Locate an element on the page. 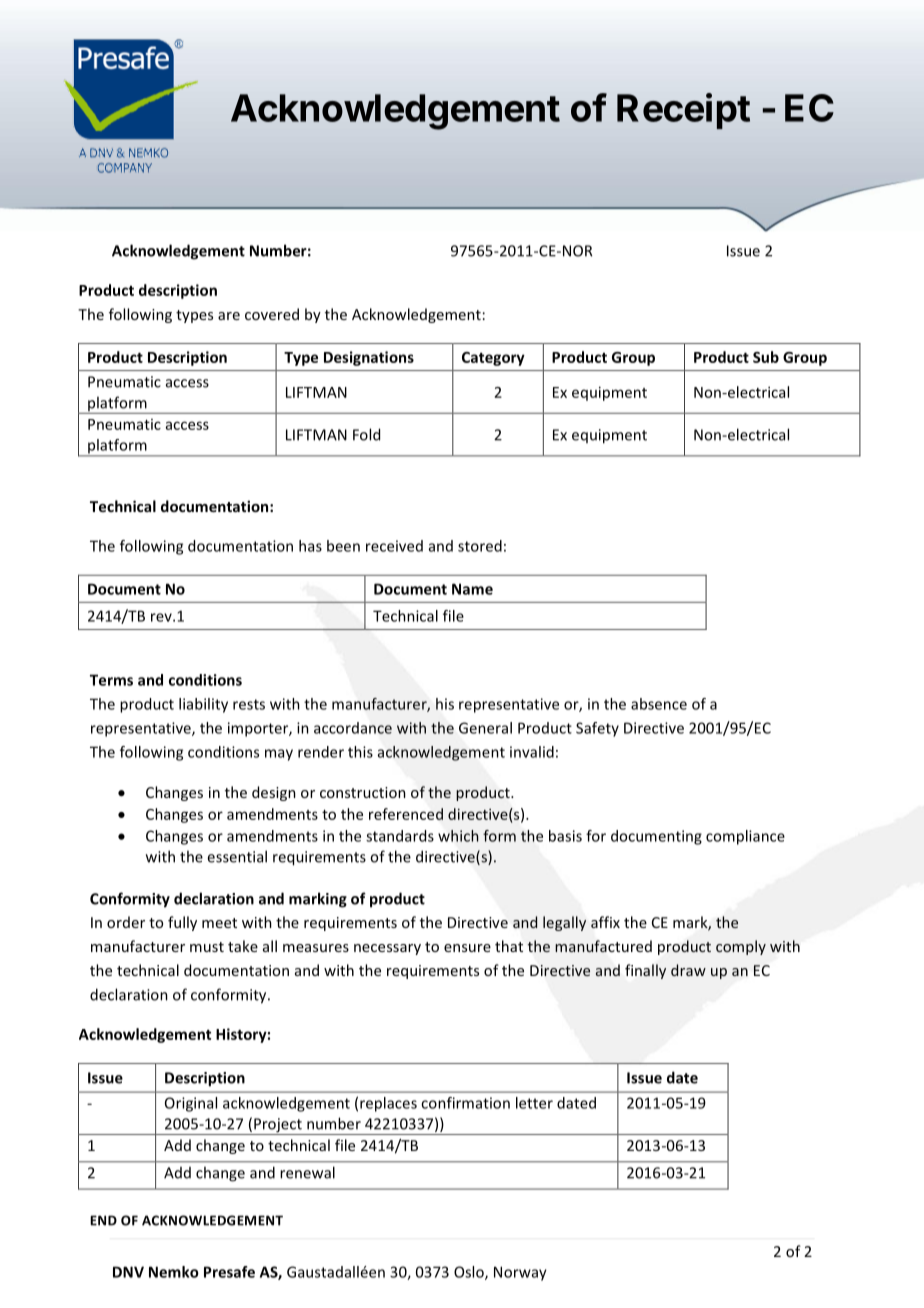 Image resolution: width=924 pixels, height=1308 pixels. absence is located at coordinates (659, 704).
